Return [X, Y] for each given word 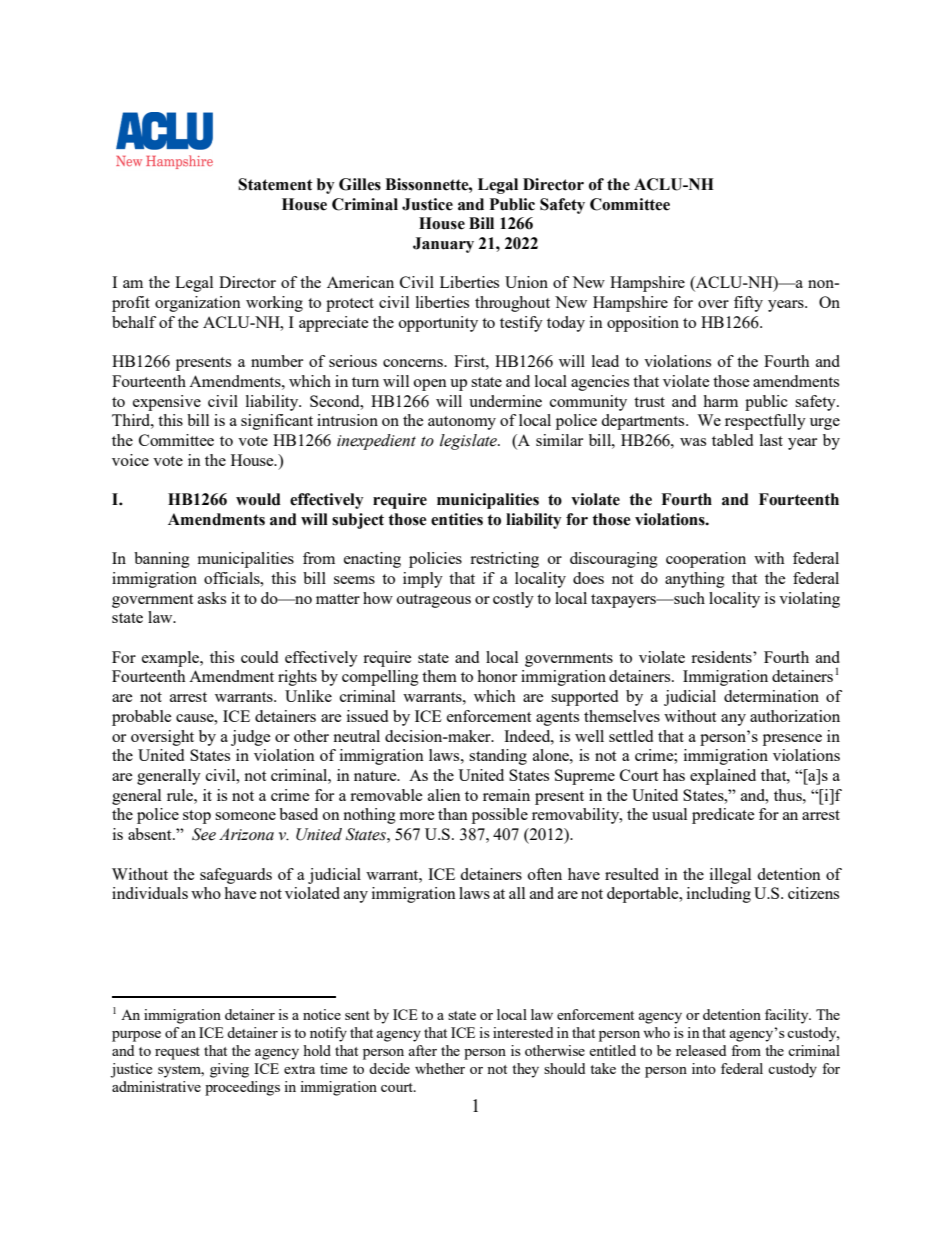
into [704, 1068]
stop [197, 817]
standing [498, 757]
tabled [732, 440]
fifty [748, 304]
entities [457, 519]
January [443, 245]
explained [723, 777]
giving [229, 1070]
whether [440, 1068]
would [258, 499]
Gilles [360, 184]
